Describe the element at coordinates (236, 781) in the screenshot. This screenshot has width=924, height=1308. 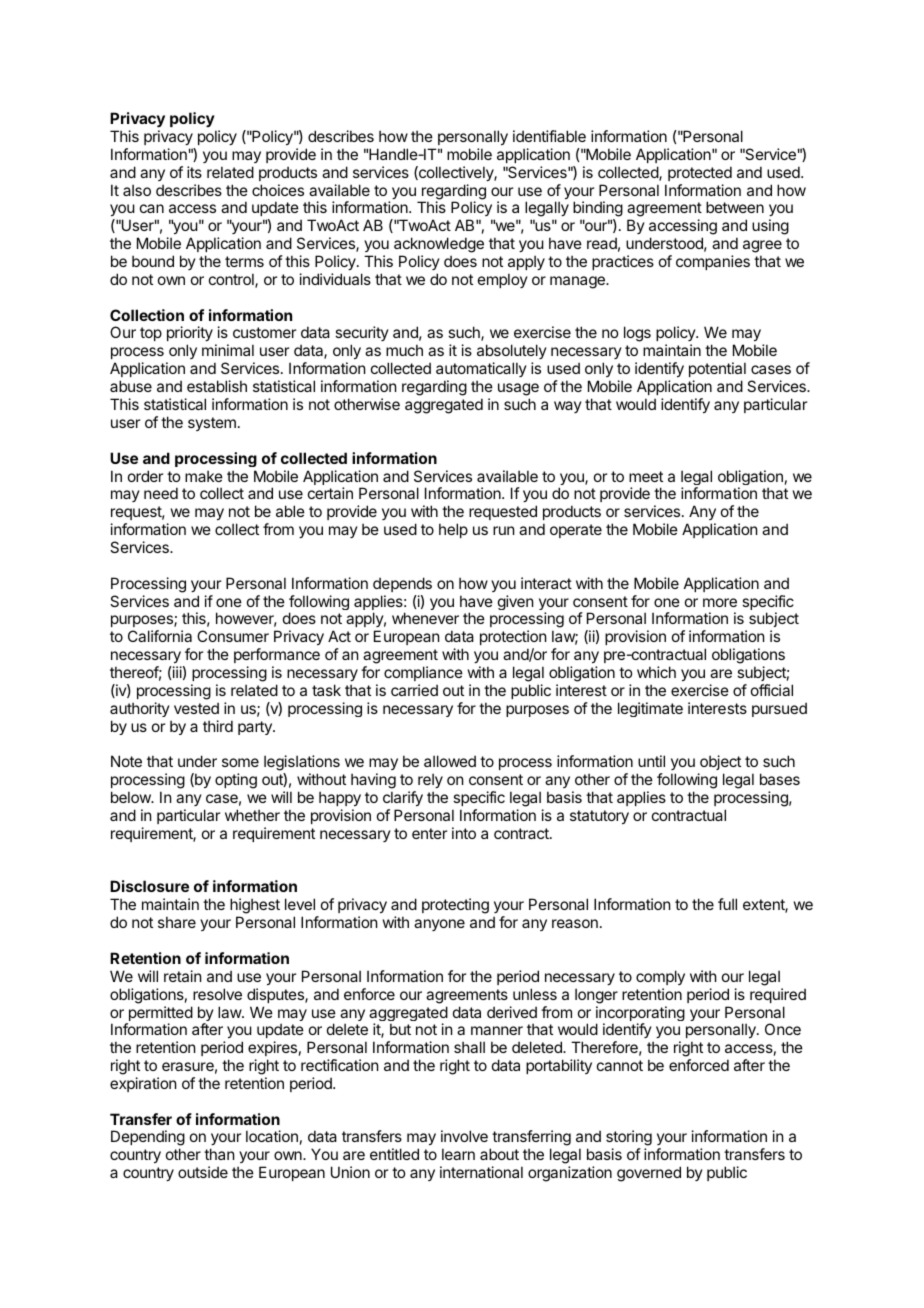
I see `opting` at that location.
